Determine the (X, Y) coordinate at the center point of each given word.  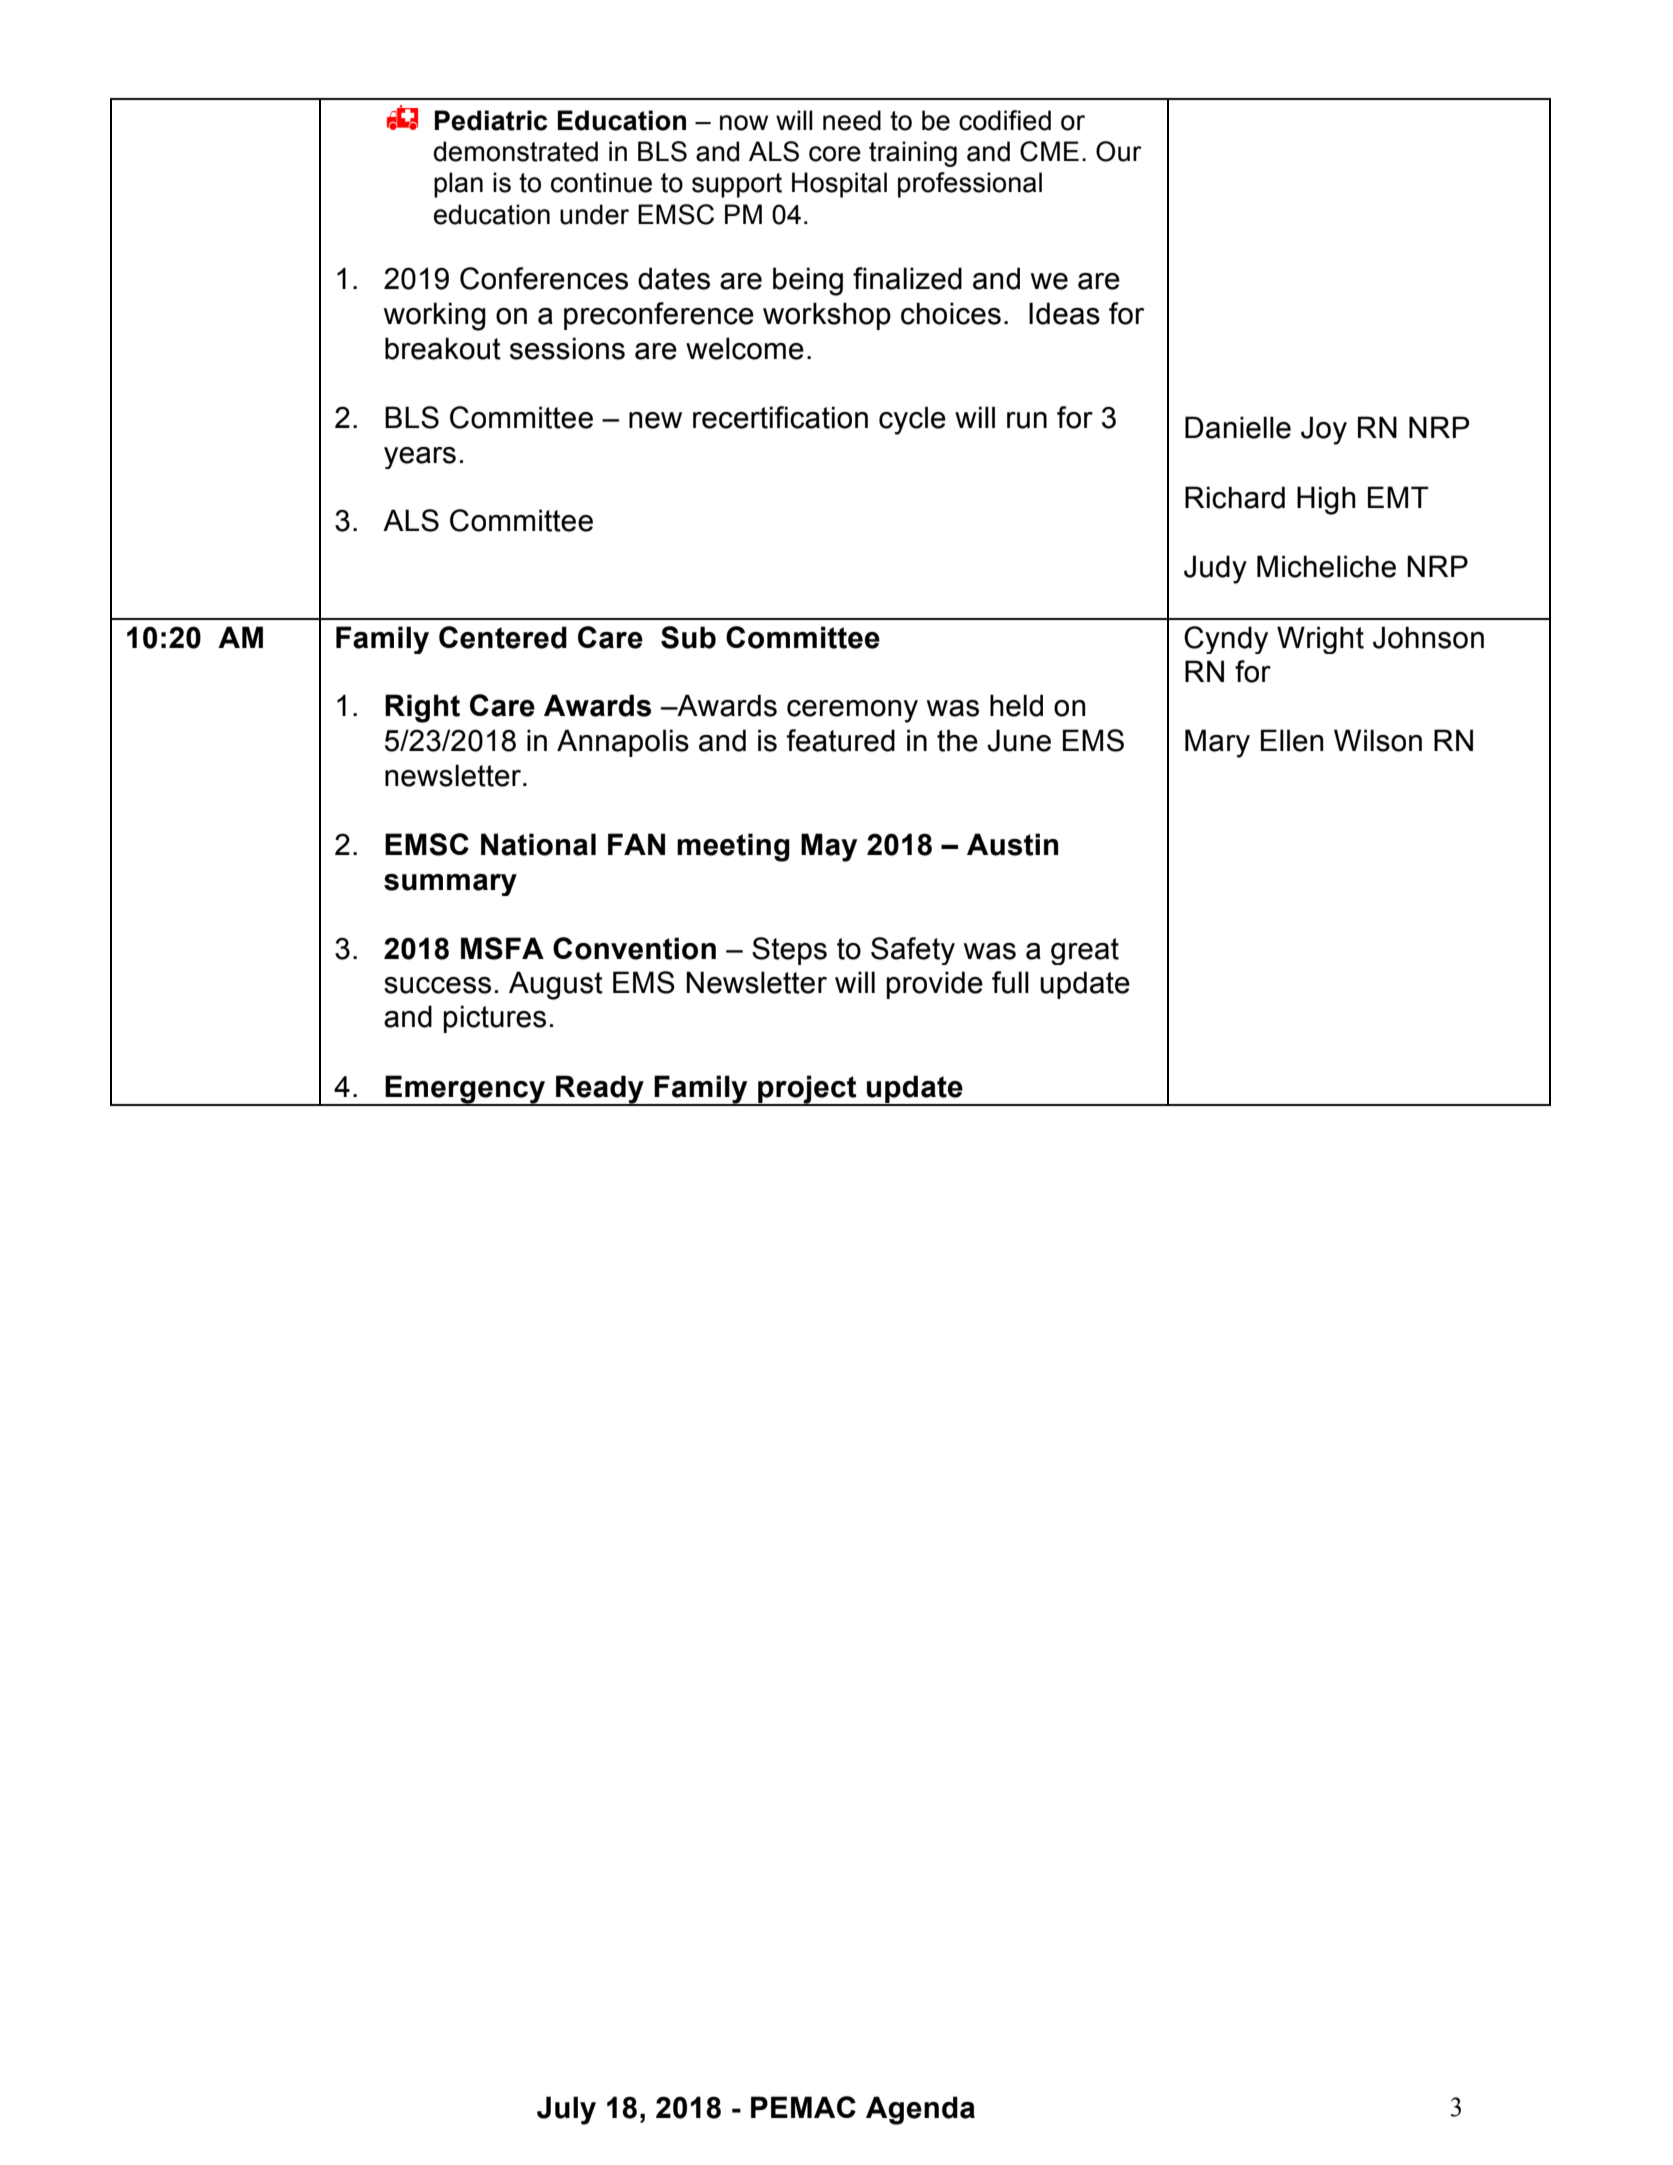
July (566, 2110)
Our (1119, 151)
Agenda (920, 2110)
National (538, 844)
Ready (600, 1090)
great (1085, 951)
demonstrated (516, 151)
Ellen (1292, 740)
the (957, 740)
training (913, 154)
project (807, 1090)
